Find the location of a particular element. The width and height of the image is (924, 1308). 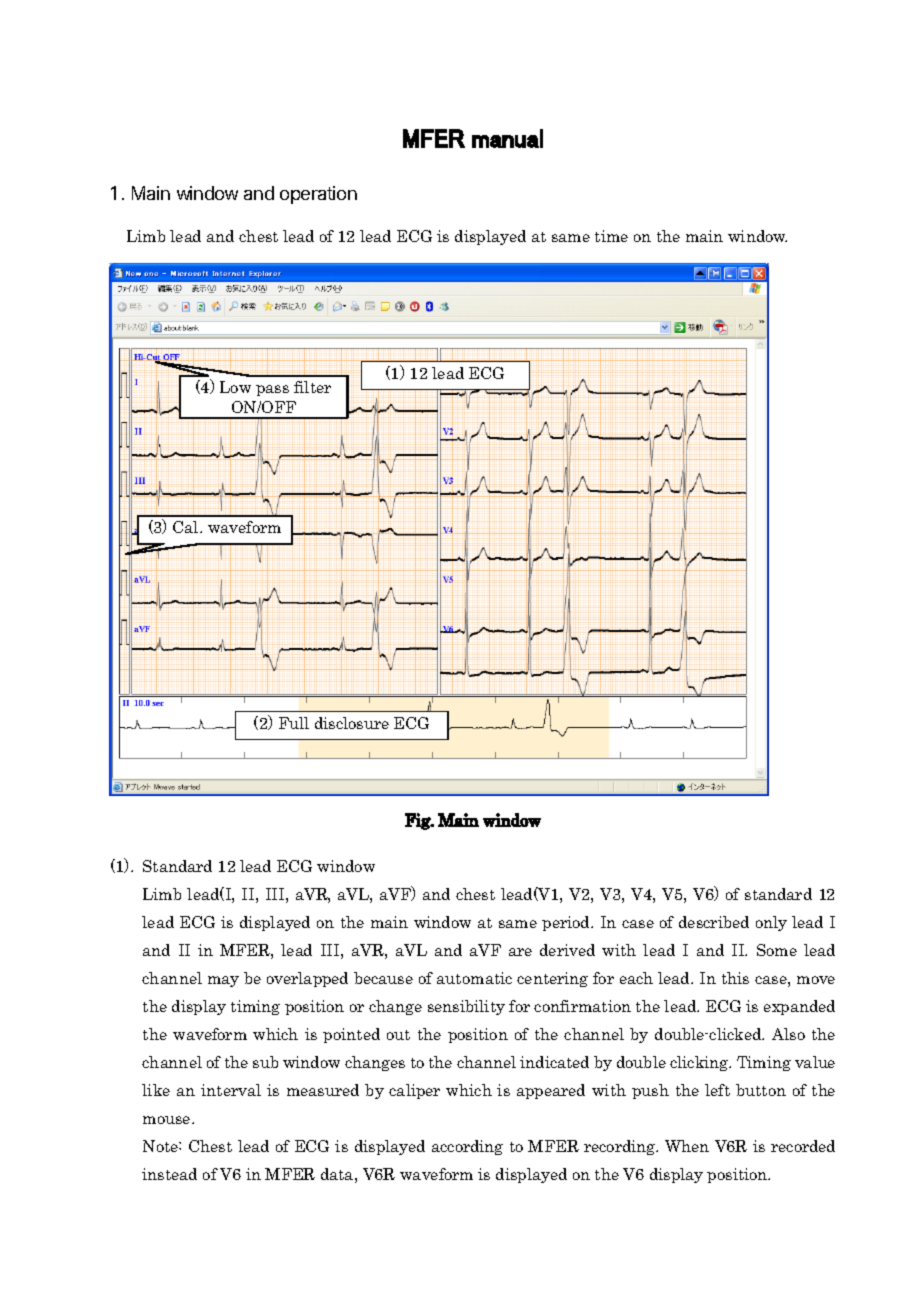

may is located at coordinates (223, 981).
